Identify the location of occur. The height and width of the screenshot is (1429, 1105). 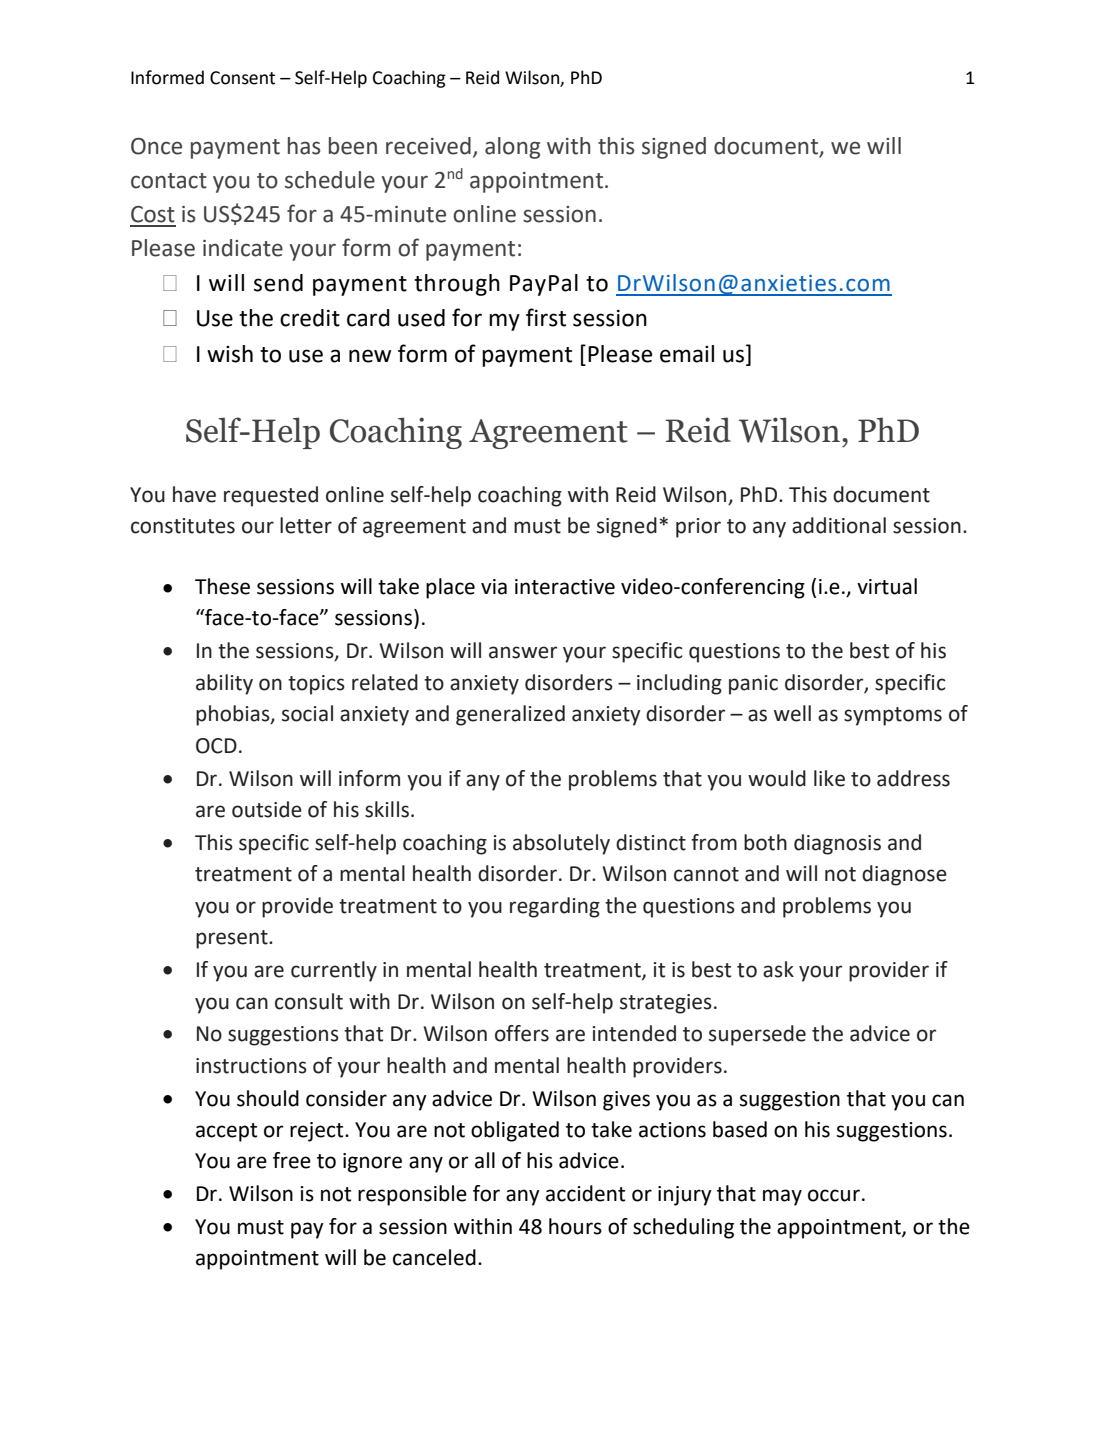
(834, 1195).
